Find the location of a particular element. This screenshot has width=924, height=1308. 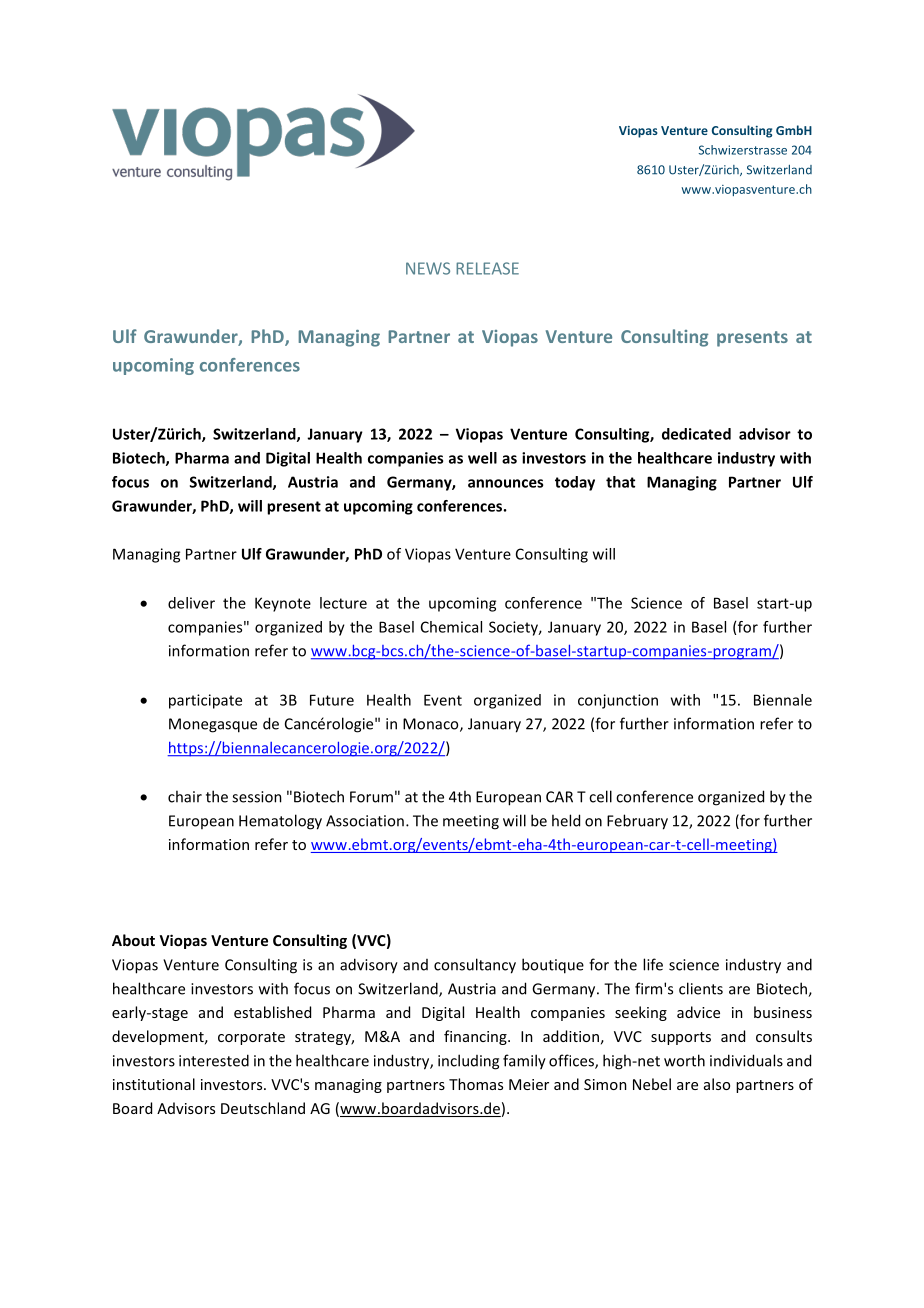

February is located at coordinates (637, 822).
